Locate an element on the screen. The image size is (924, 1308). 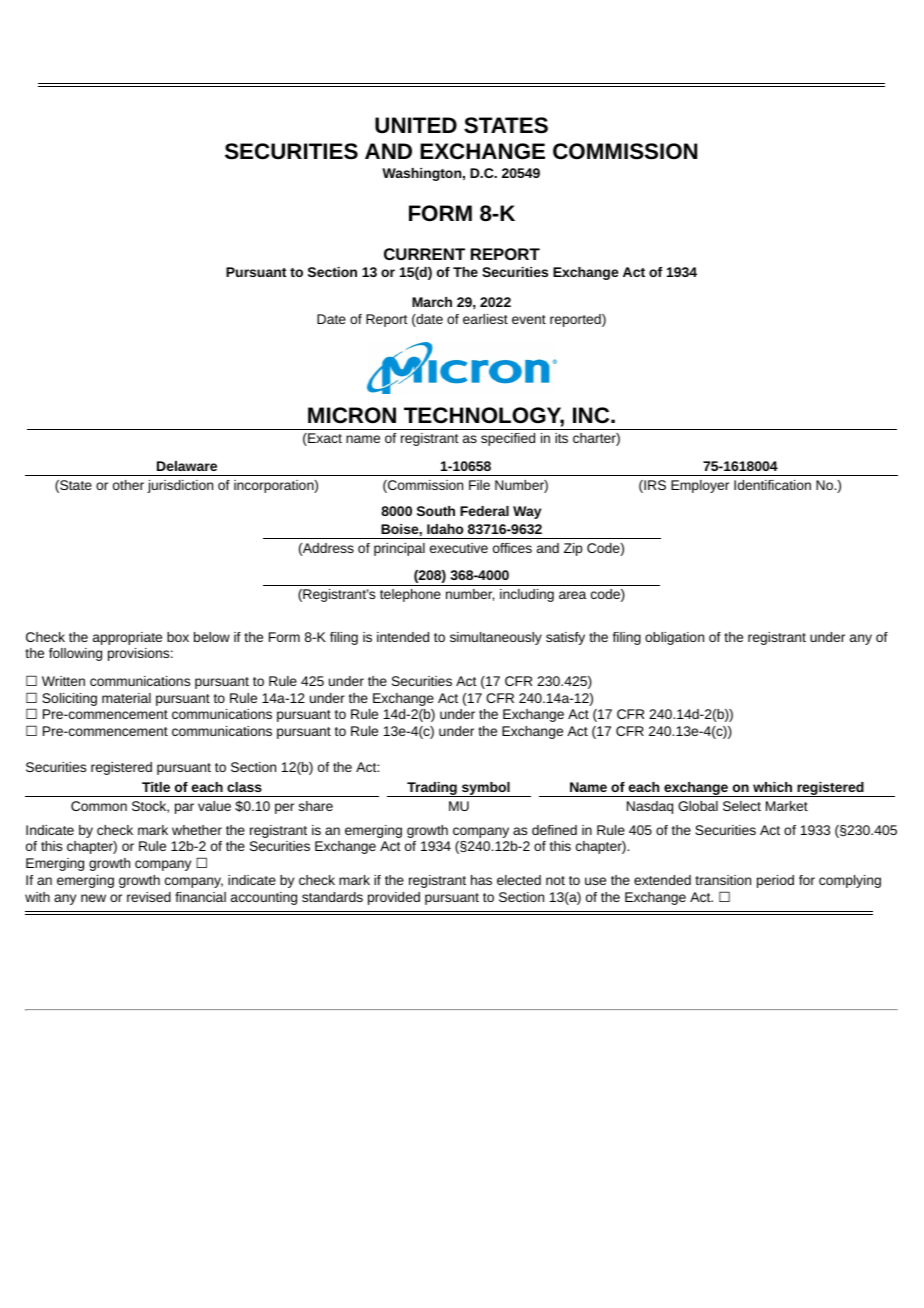
appropriate is located at coordinates (127, 638).
